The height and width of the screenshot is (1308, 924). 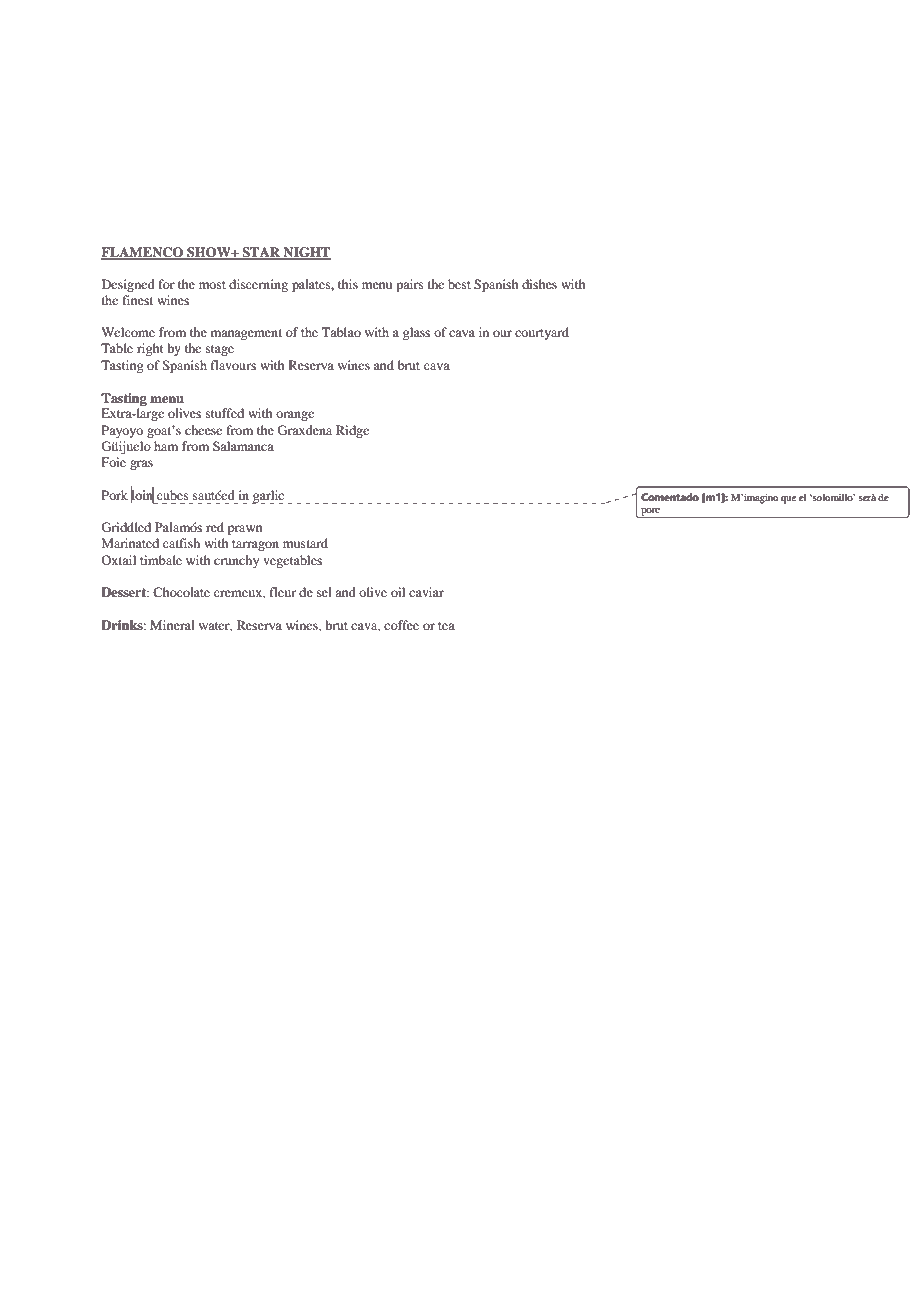 What do you see at coordinates (459, 284) in the screenshot?
I see `best` at bounding box center [459, 284].
